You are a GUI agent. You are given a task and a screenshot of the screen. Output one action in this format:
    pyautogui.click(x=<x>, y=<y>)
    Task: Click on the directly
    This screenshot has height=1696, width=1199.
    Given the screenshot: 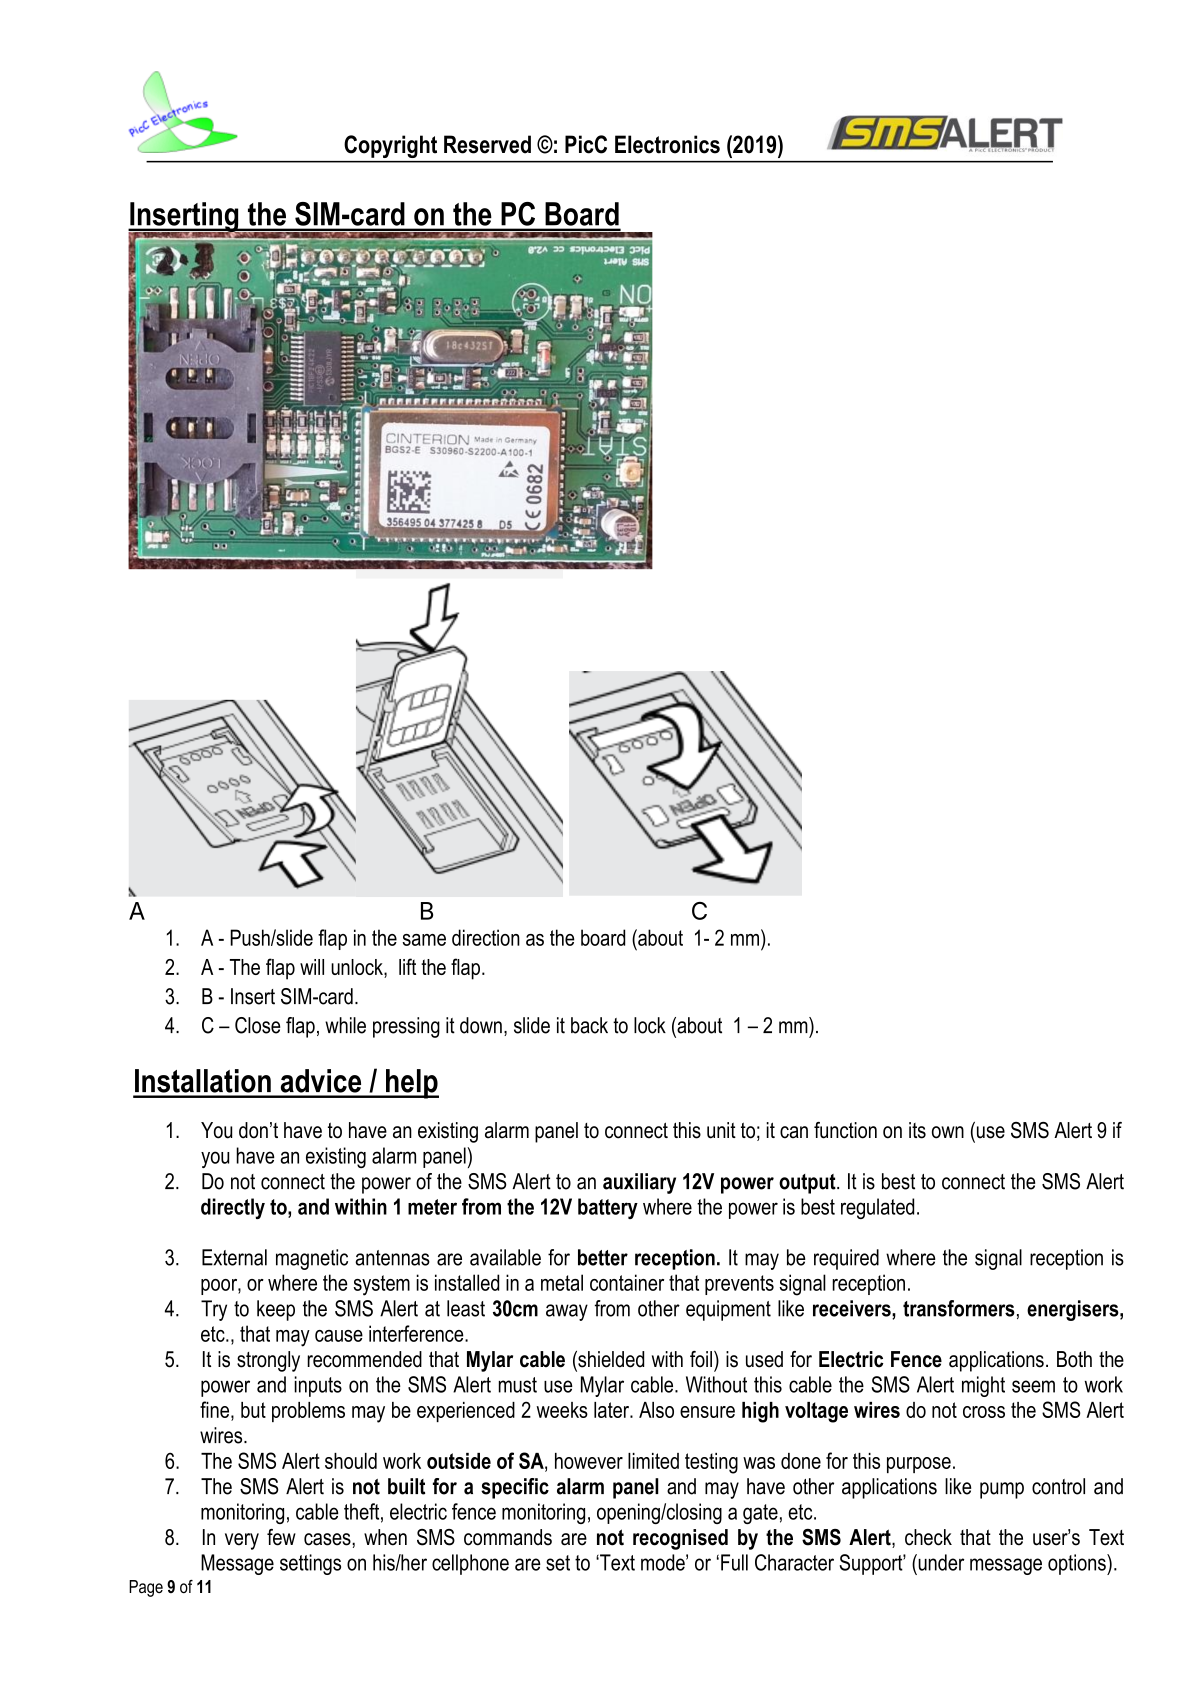 What is the action you would take?
    pyautogui.click(x=233, y=1208)
